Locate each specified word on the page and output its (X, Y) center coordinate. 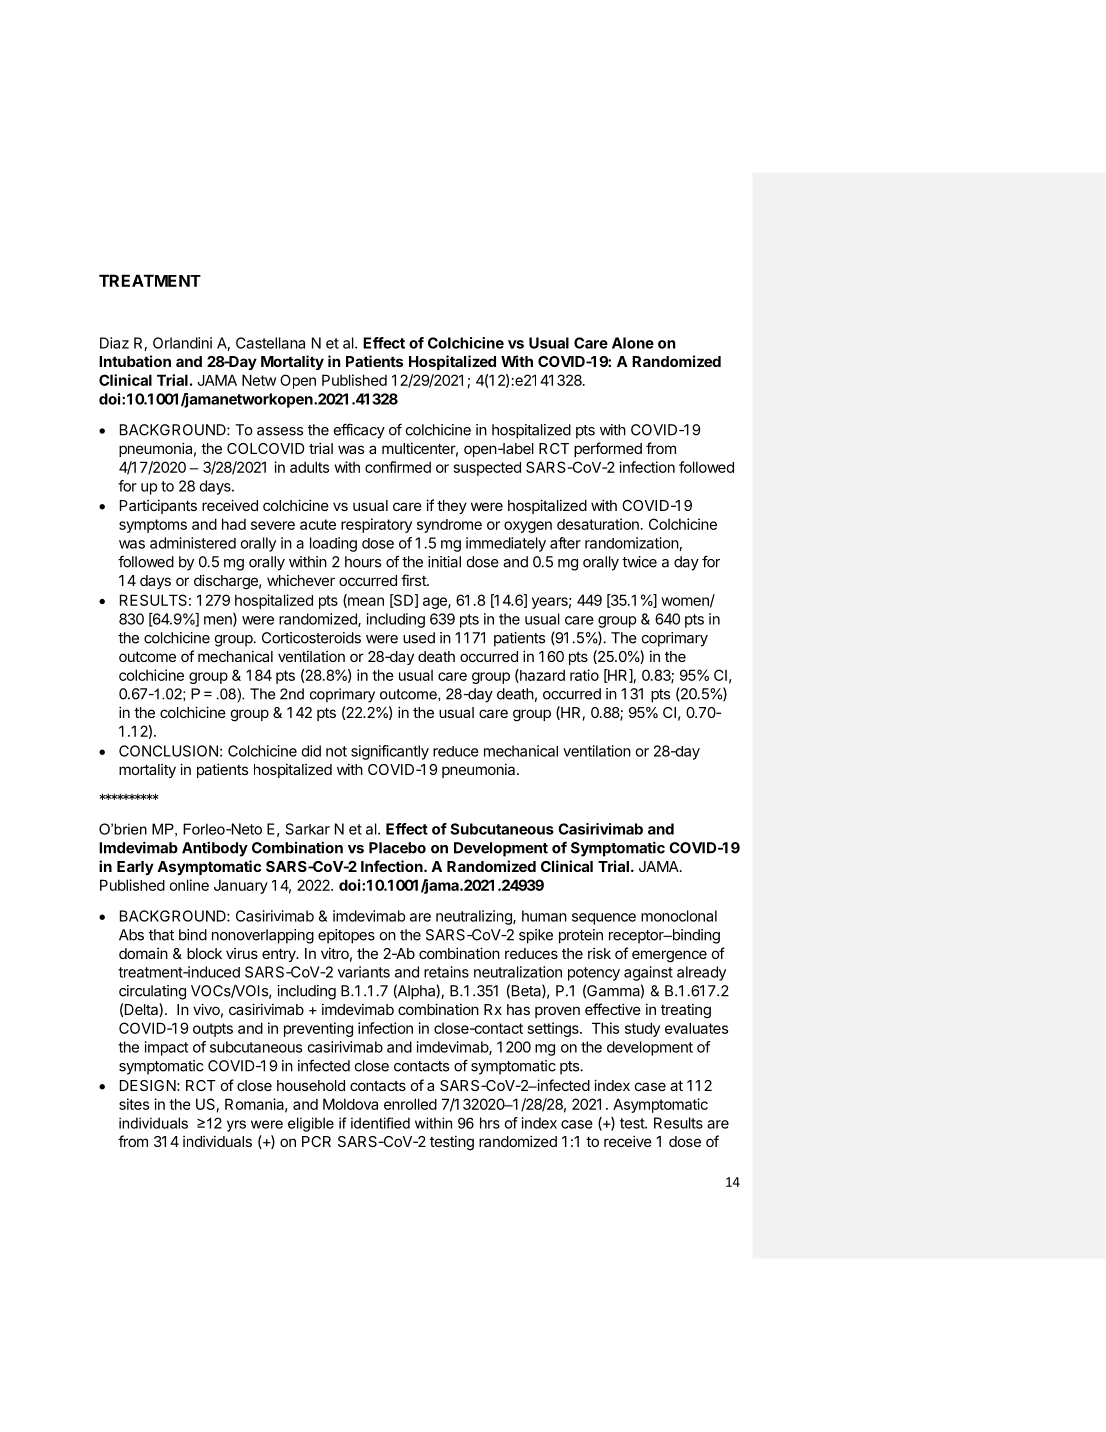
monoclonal (679, 916)
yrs (236, 1126)
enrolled (410, 1104)
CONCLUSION (168, 751)
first (414, 580)
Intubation (135, 361)
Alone (633, 343)
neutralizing (475, 917)
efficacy (359, 431)
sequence (604, 919)
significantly (390, 752)
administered (193, 543)
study (642, 1029)
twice (639, 562)
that (161, 935)
